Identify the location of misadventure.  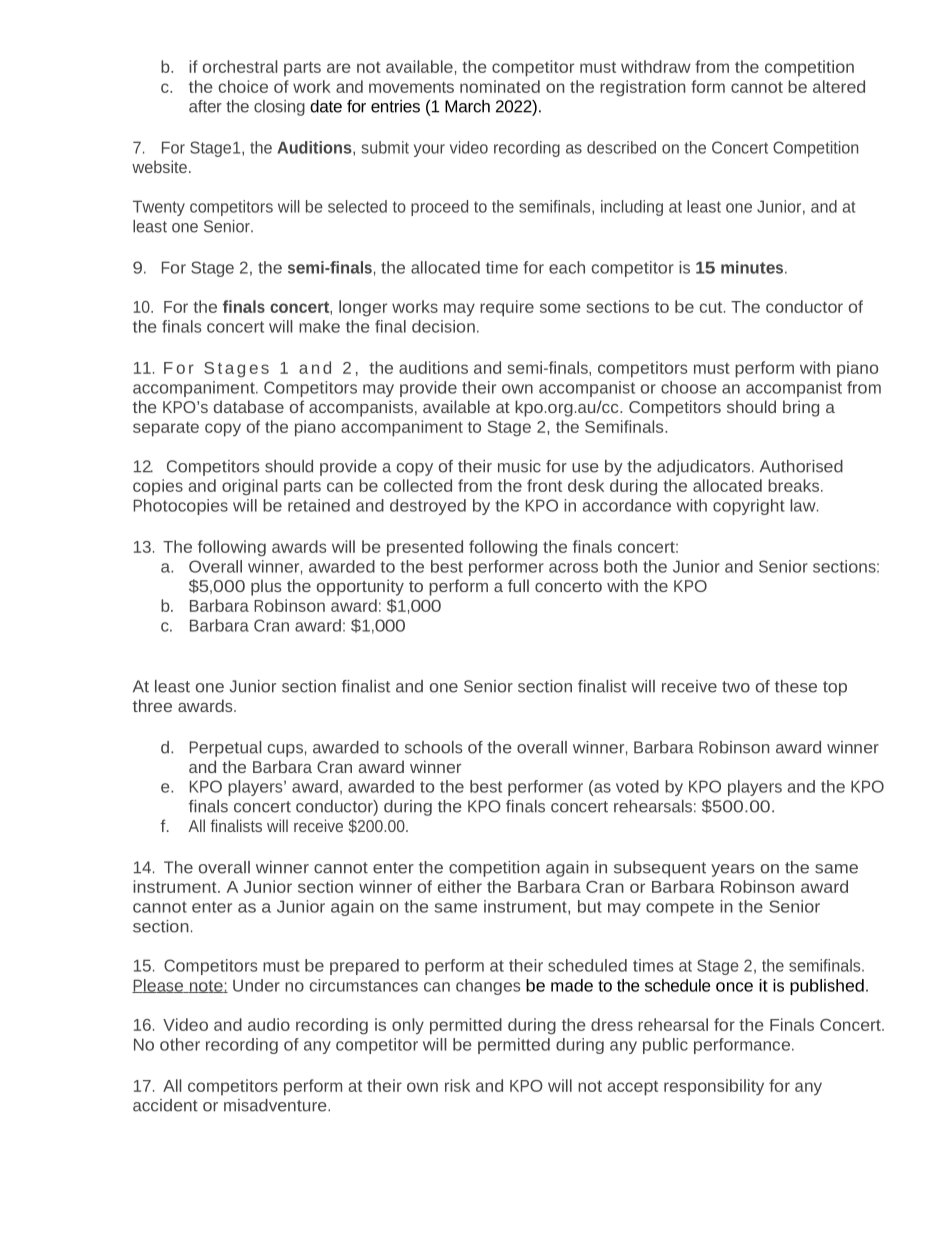
(276, 1105).
